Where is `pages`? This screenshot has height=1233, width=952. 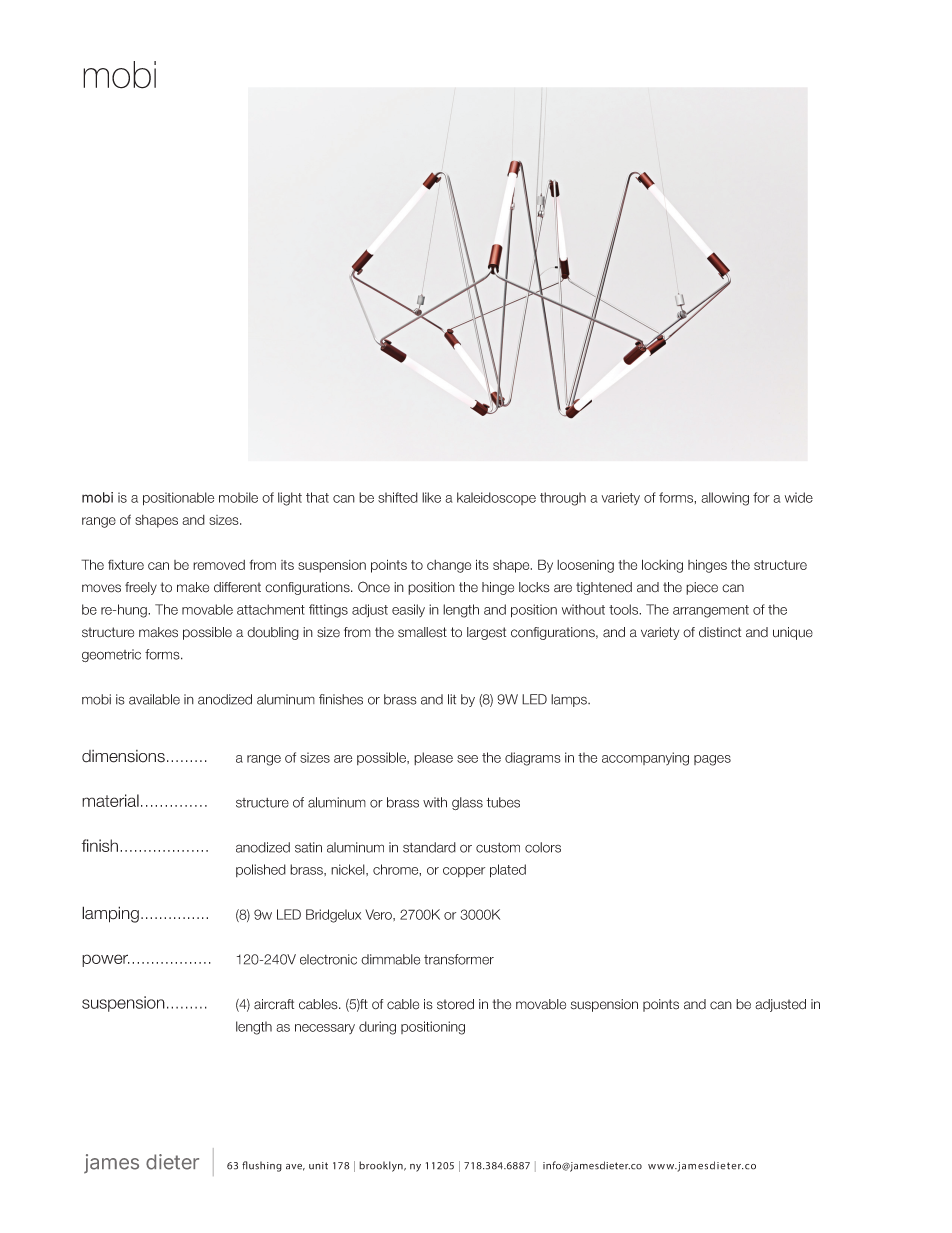 pages is located at coordinates (712, 760).
